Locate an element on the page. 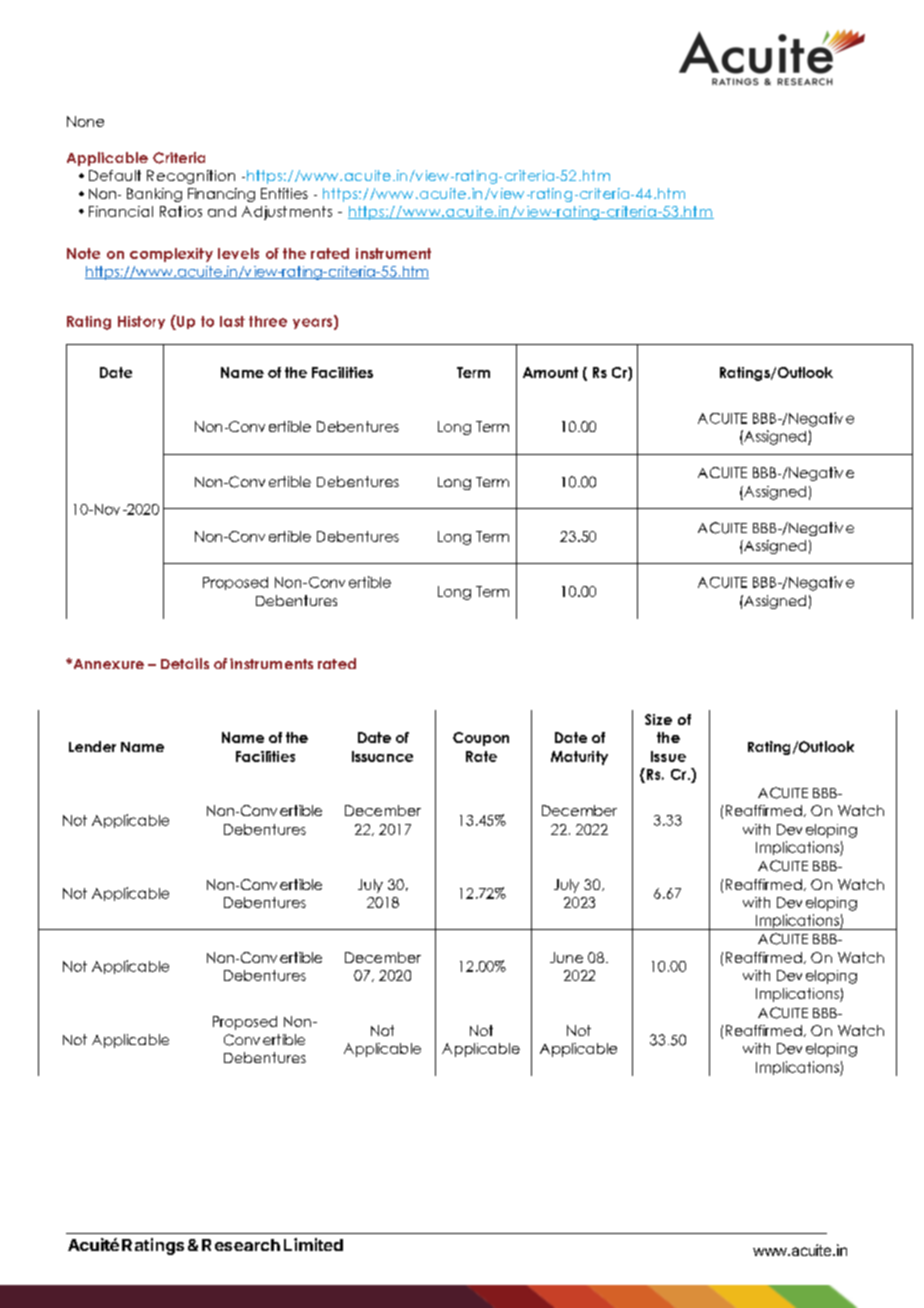 This image has height=1308, width=924. Amount is located at coordinates (550, 372).
